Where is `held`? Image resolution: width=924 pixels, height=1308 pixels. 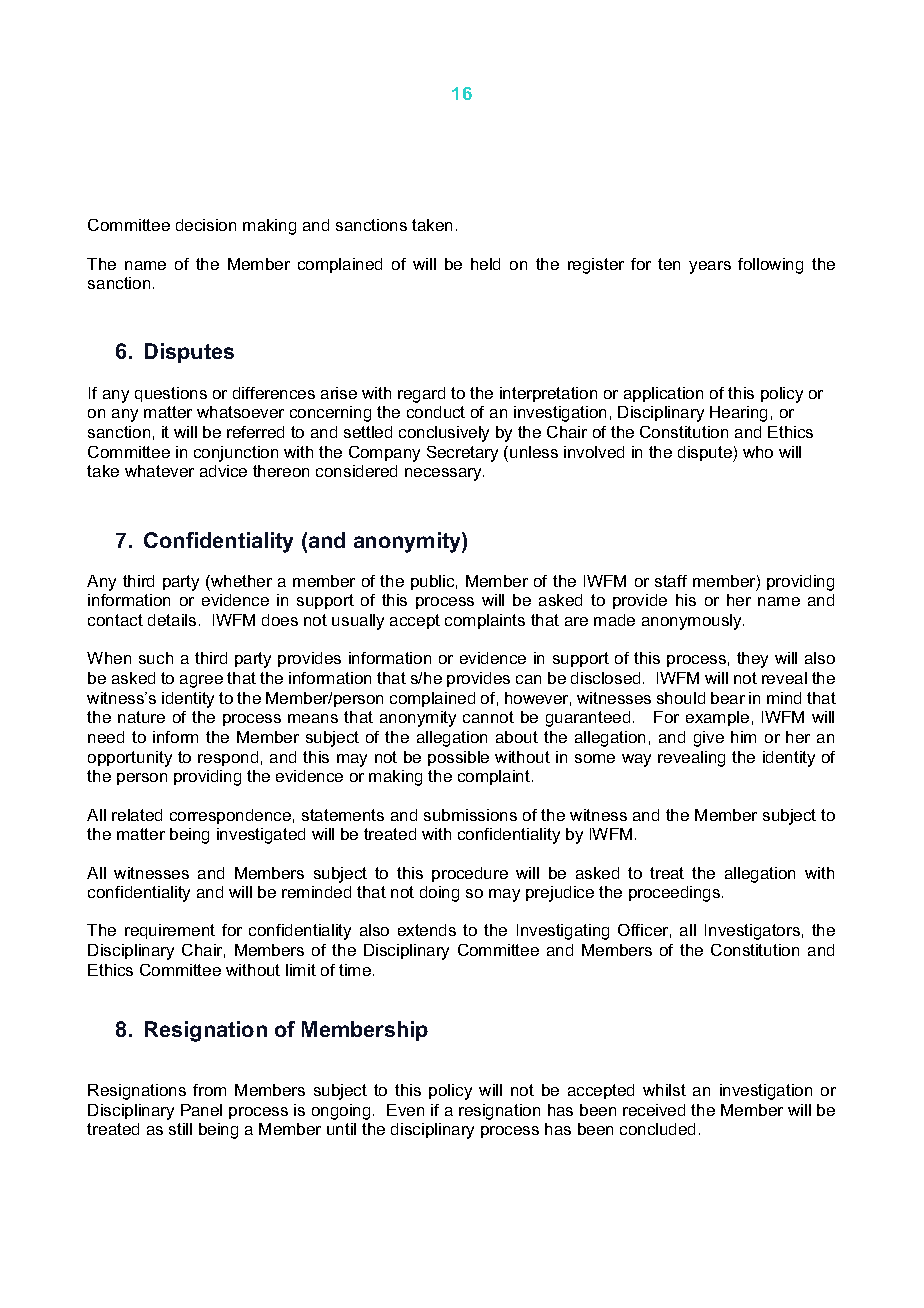
held is located at coordinates (485, 264).
